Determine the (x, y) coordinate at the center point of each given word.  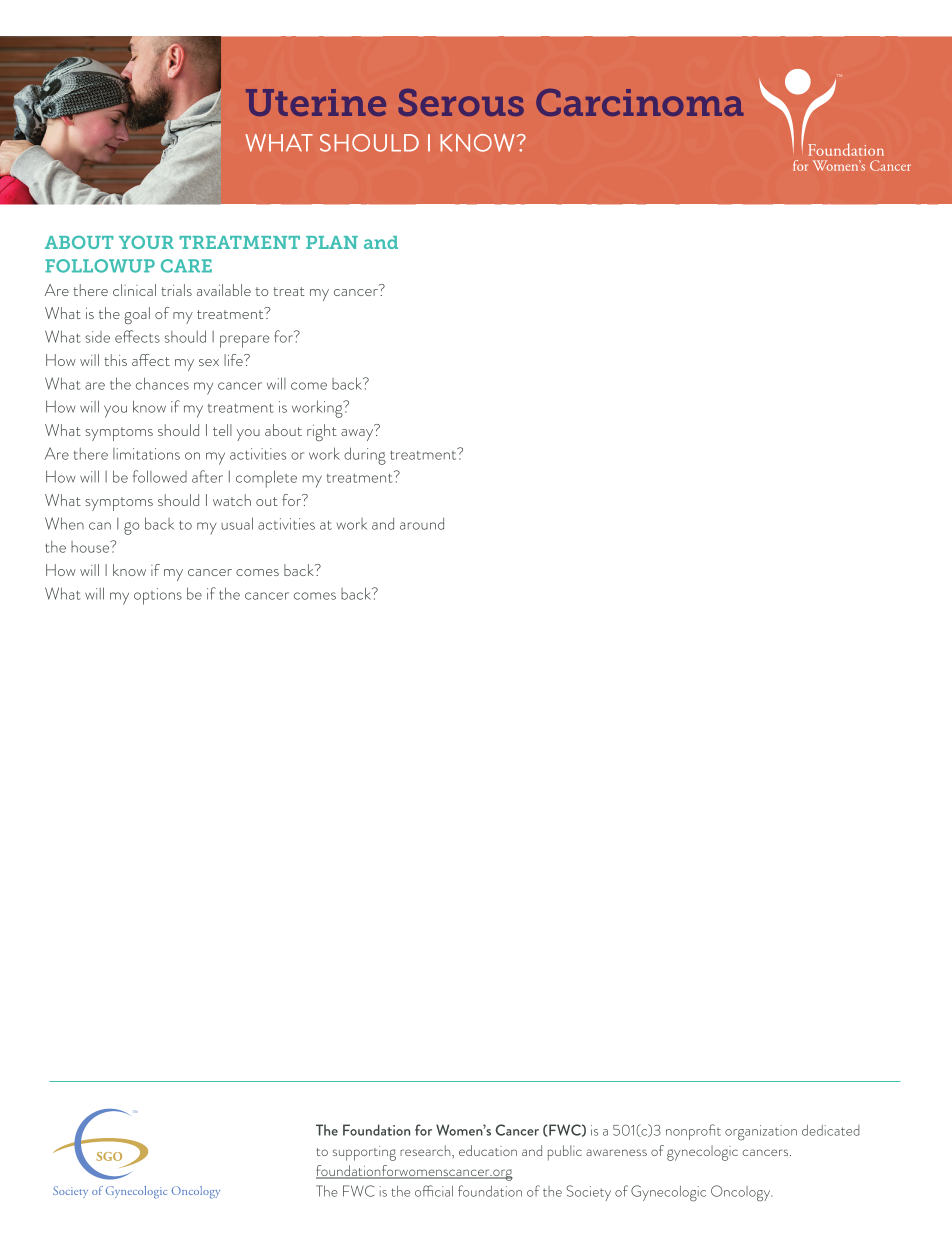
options (158, 596)
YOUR (146, 242)
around (422, 523)
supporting (364, 1153)
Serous (461, 102)
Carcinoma (640, 102)
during (365, 456)
